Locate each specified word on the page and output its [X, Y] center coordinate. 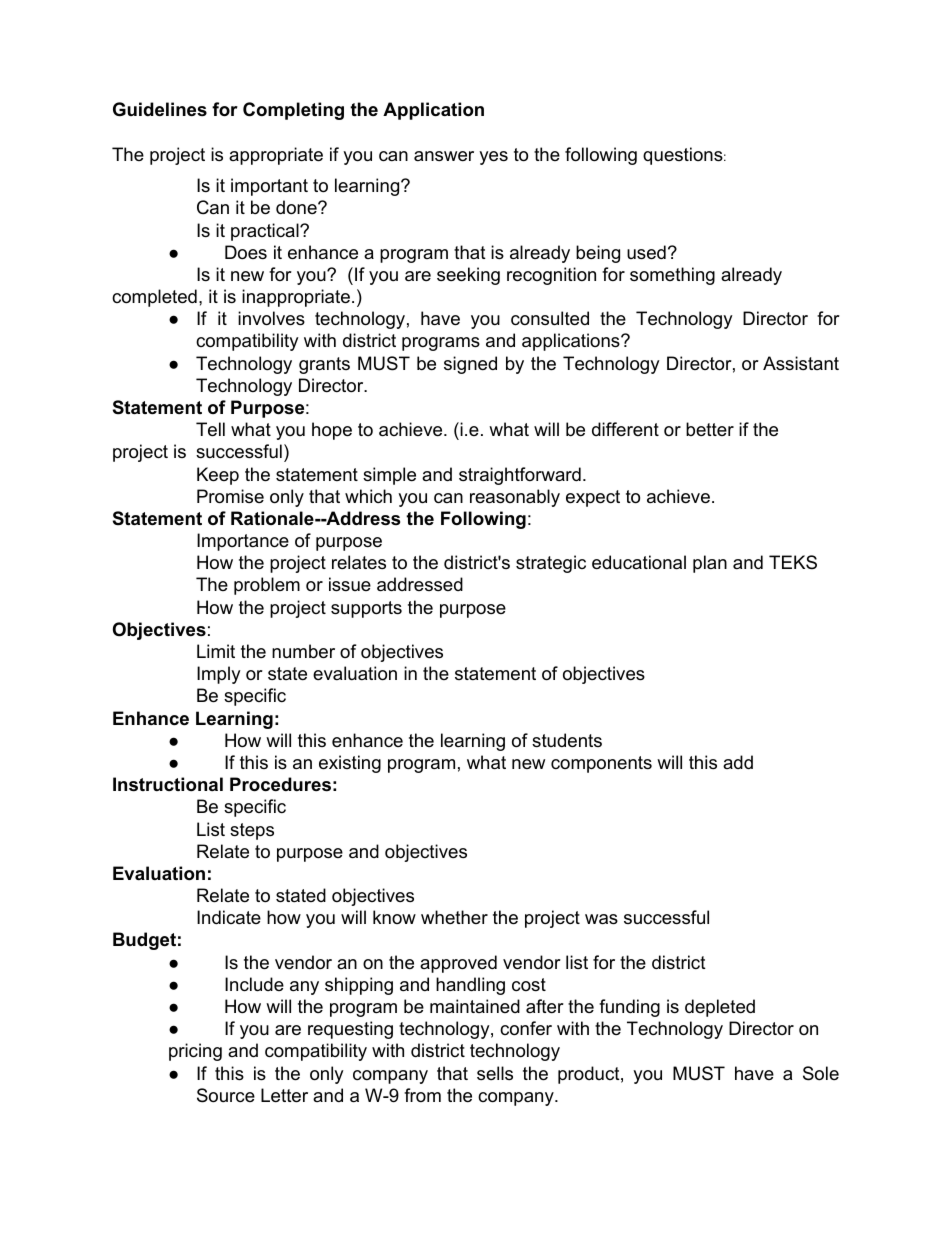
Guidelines [160, 109]
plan [710, 564]
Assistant [801, 363]
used [646, 252]
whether [454, 917]
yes [493, 158]
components [601, 764]
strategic [551, 564]
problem [267, 586]
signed [470, 365]
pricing [195, 1052]
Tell [210, 429]
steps [252, 831]
